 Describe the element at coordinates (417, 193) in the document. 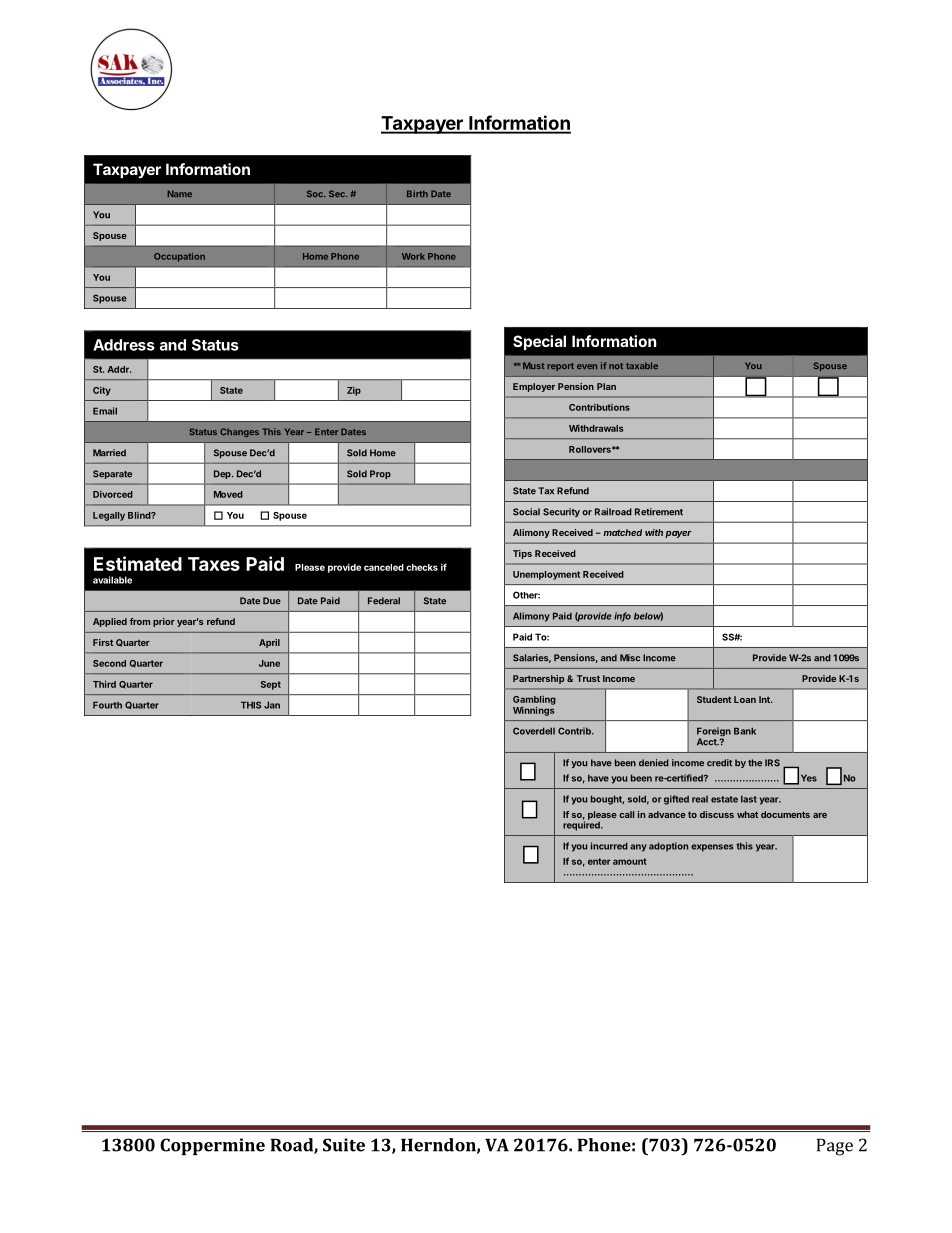

I see `Birth` at that location.
